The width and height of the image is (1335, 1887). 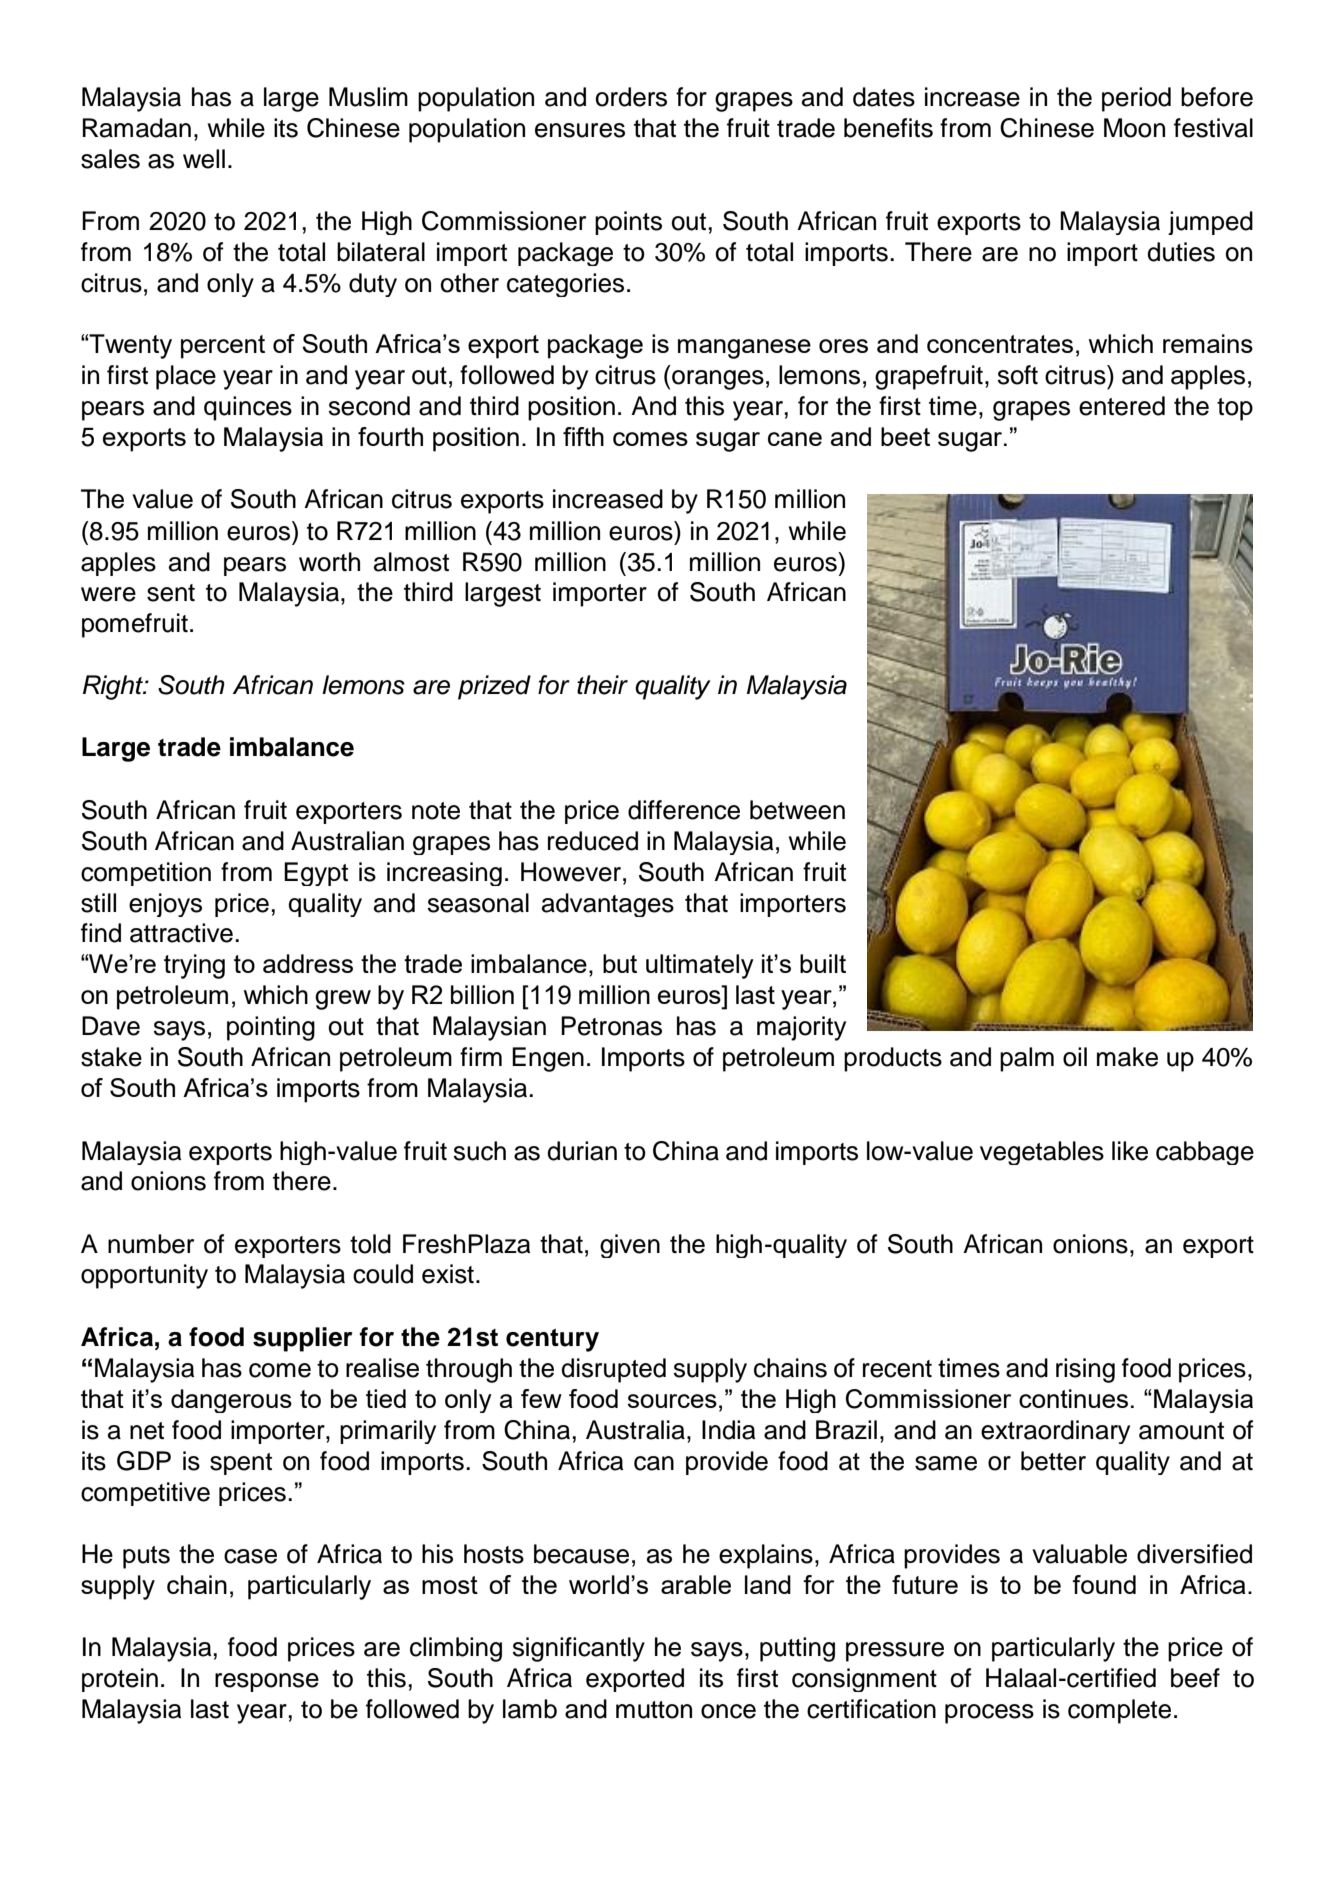 What do you see at coordinates (204, 159) in the image?
I see `well` at bounding box center [204, 159].
